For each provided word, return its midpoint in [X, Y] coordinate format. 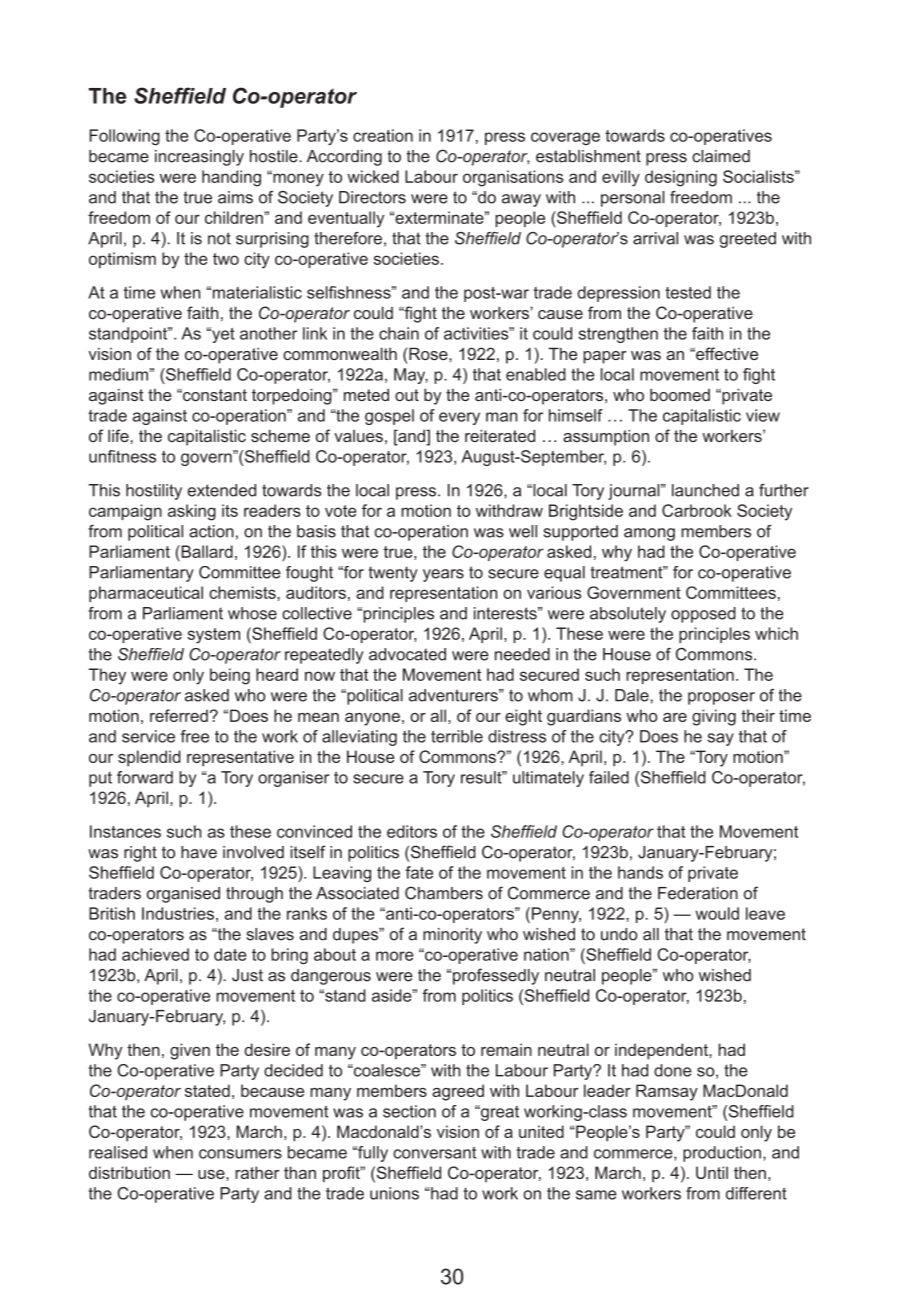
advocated [407, 654]
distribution [129, 1172]
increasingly [199, 158]
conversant [435, 1152]
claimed [721, 156]
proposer [721, 698]
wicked [373, 176]
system [213, 636]
